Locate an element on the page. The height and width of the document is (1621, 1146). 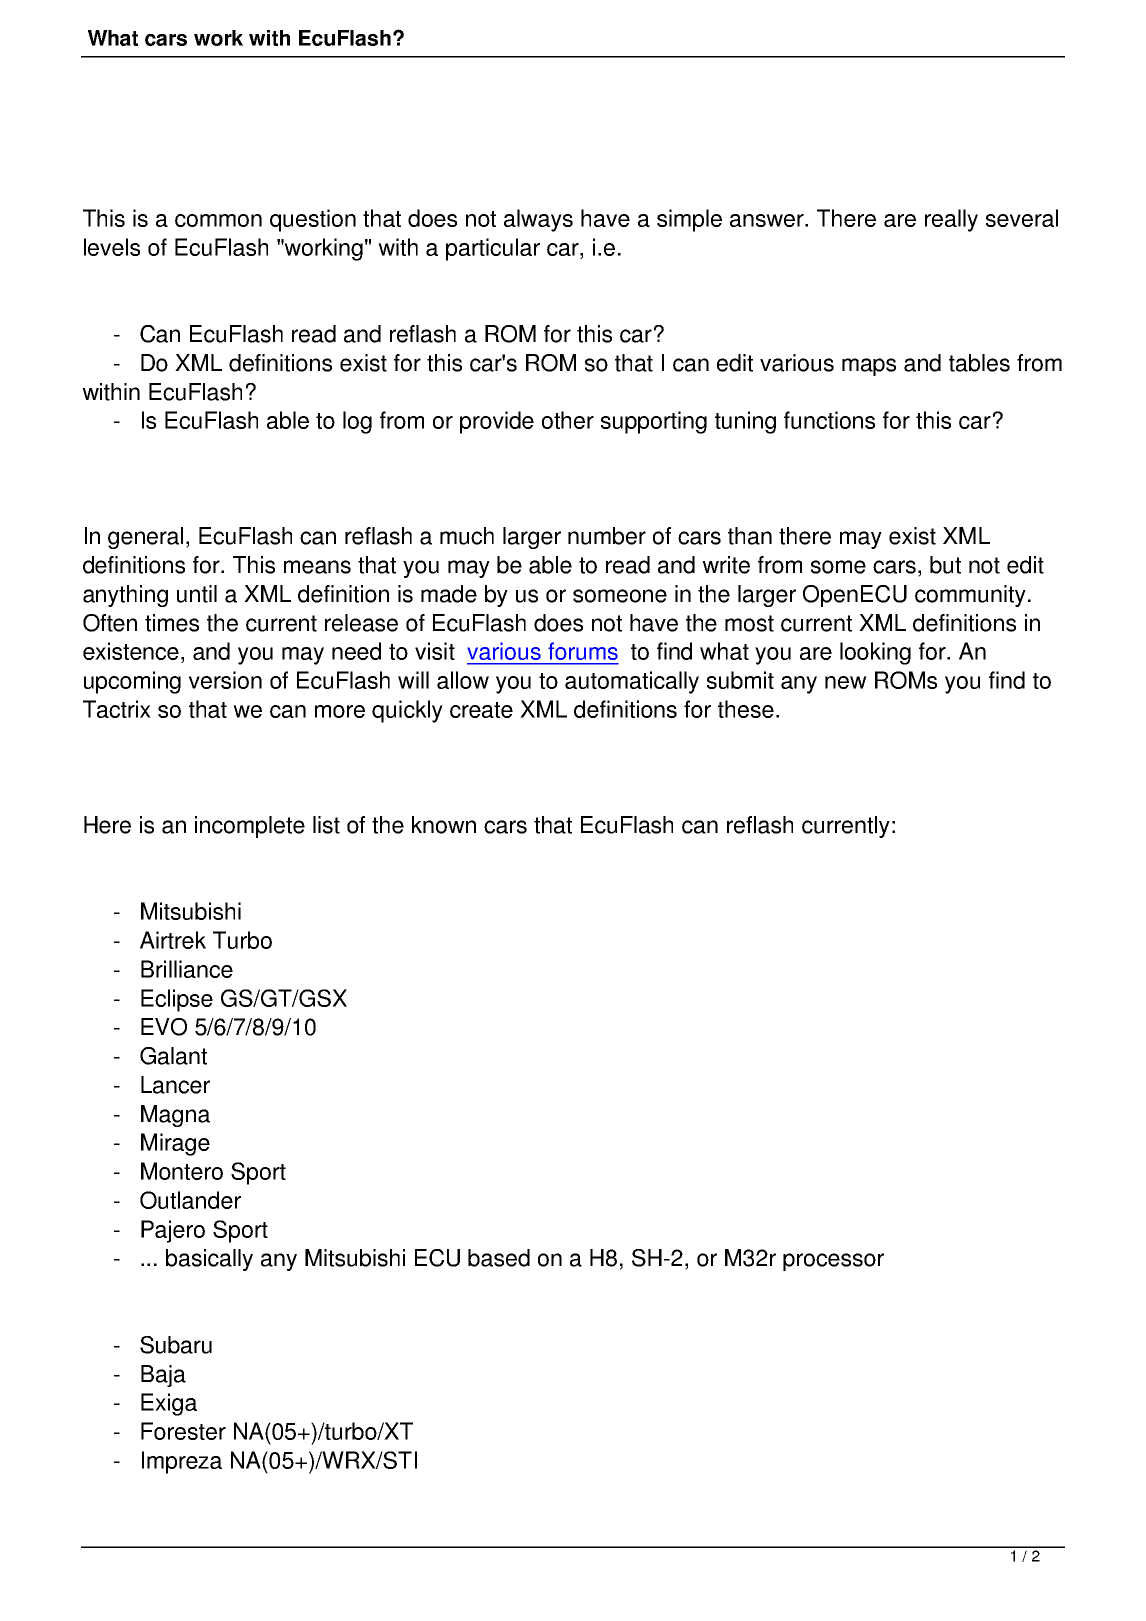
common is located at coordinates (218, 220).
